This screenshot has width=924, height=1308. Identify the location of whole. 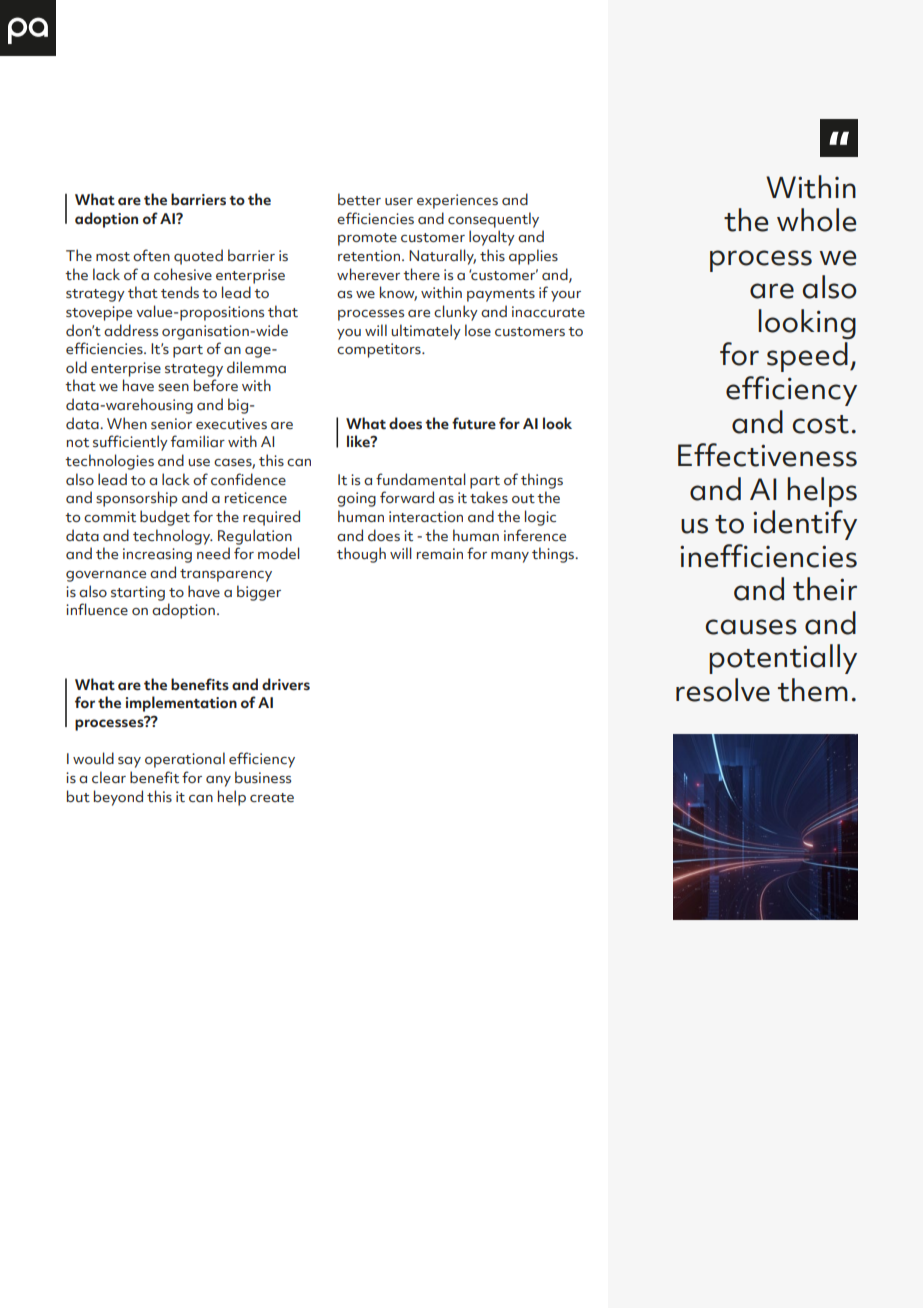
(816, 220).
